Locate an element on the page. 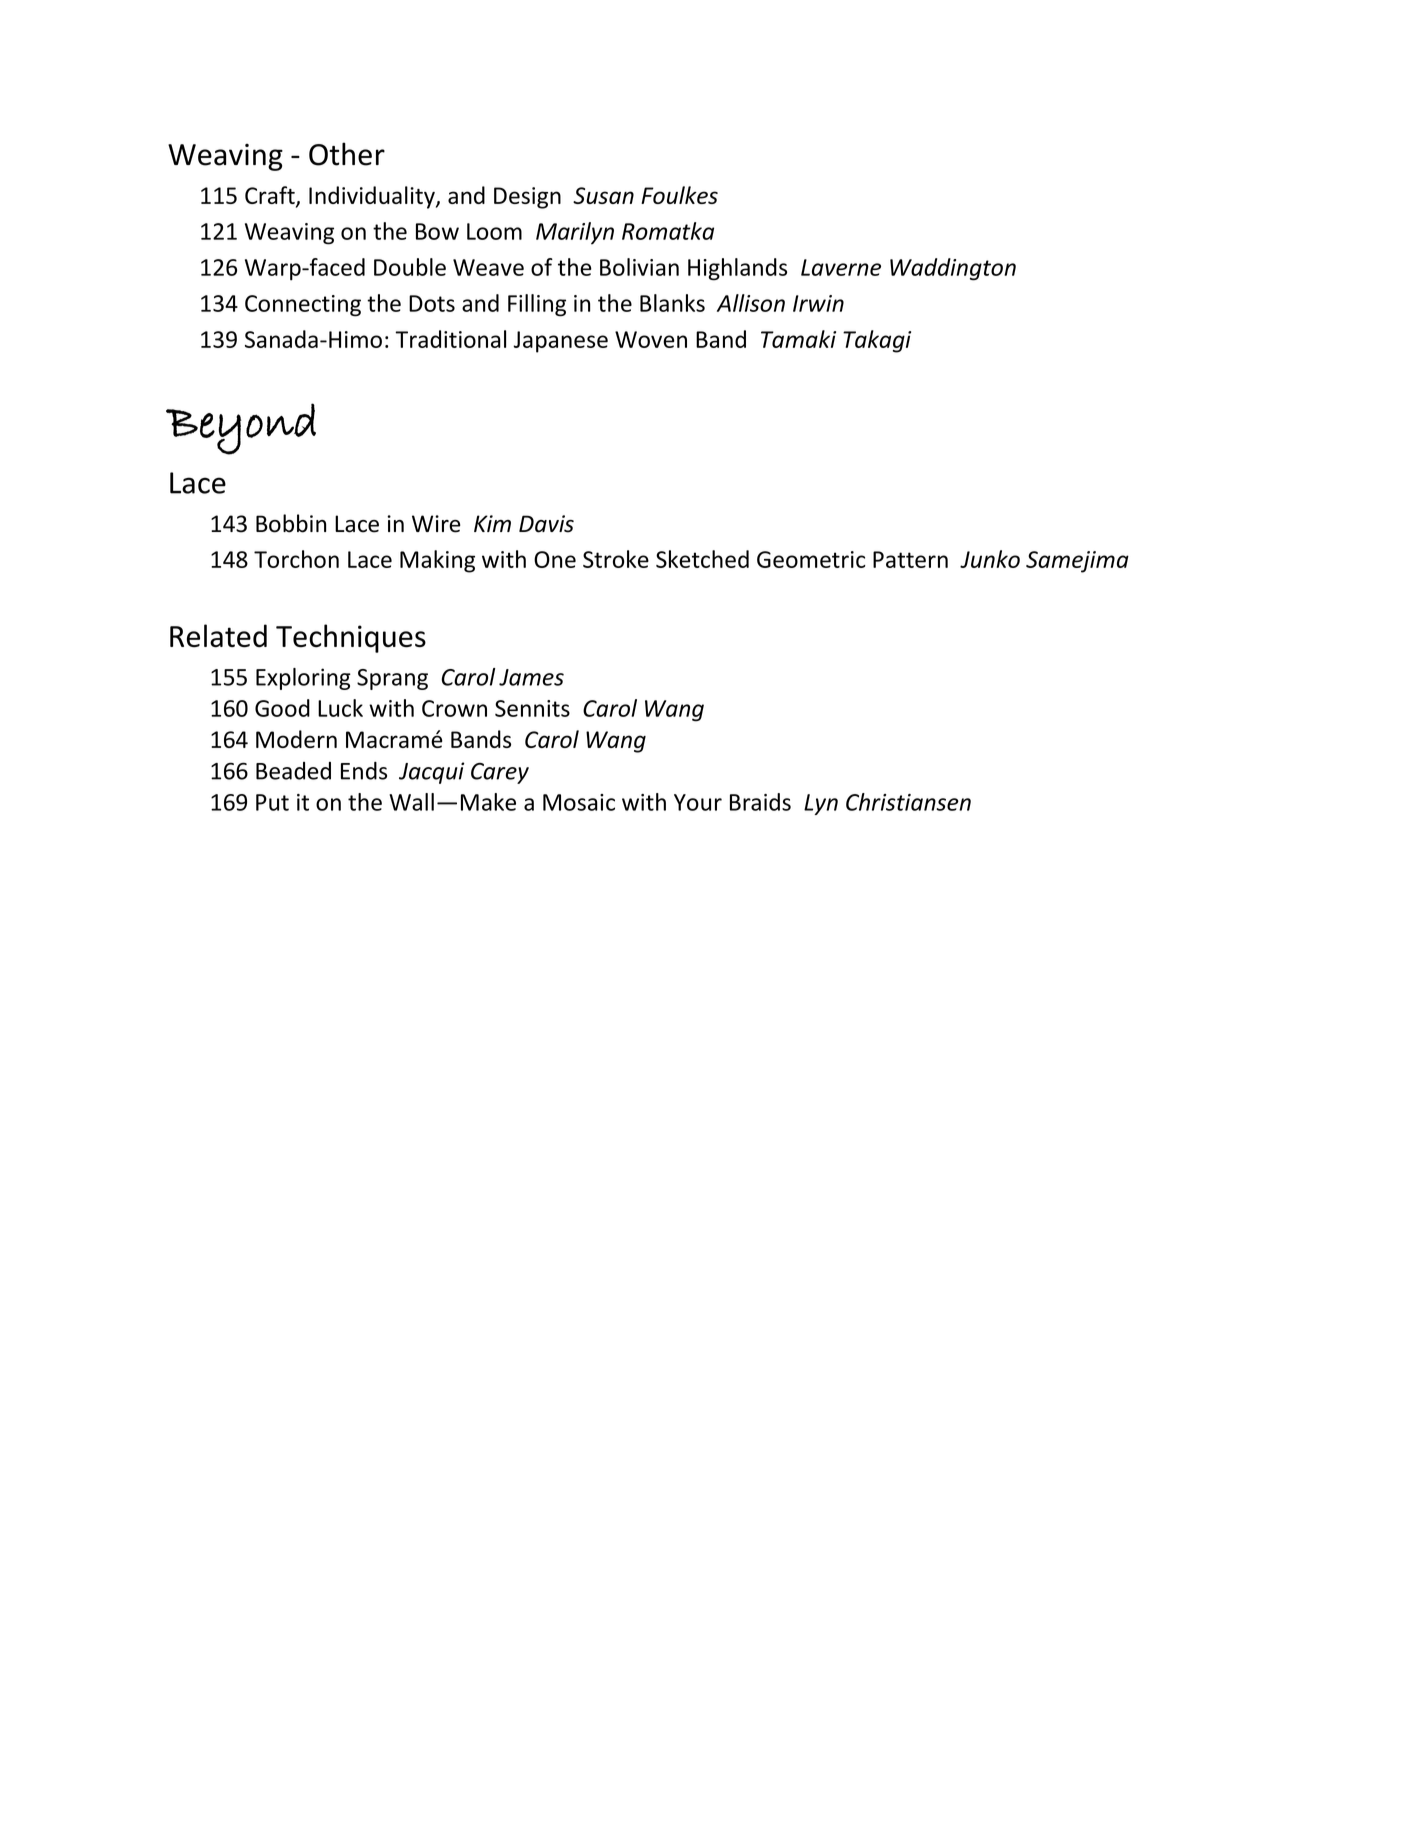  Making is located at coordinates (437, 561).
